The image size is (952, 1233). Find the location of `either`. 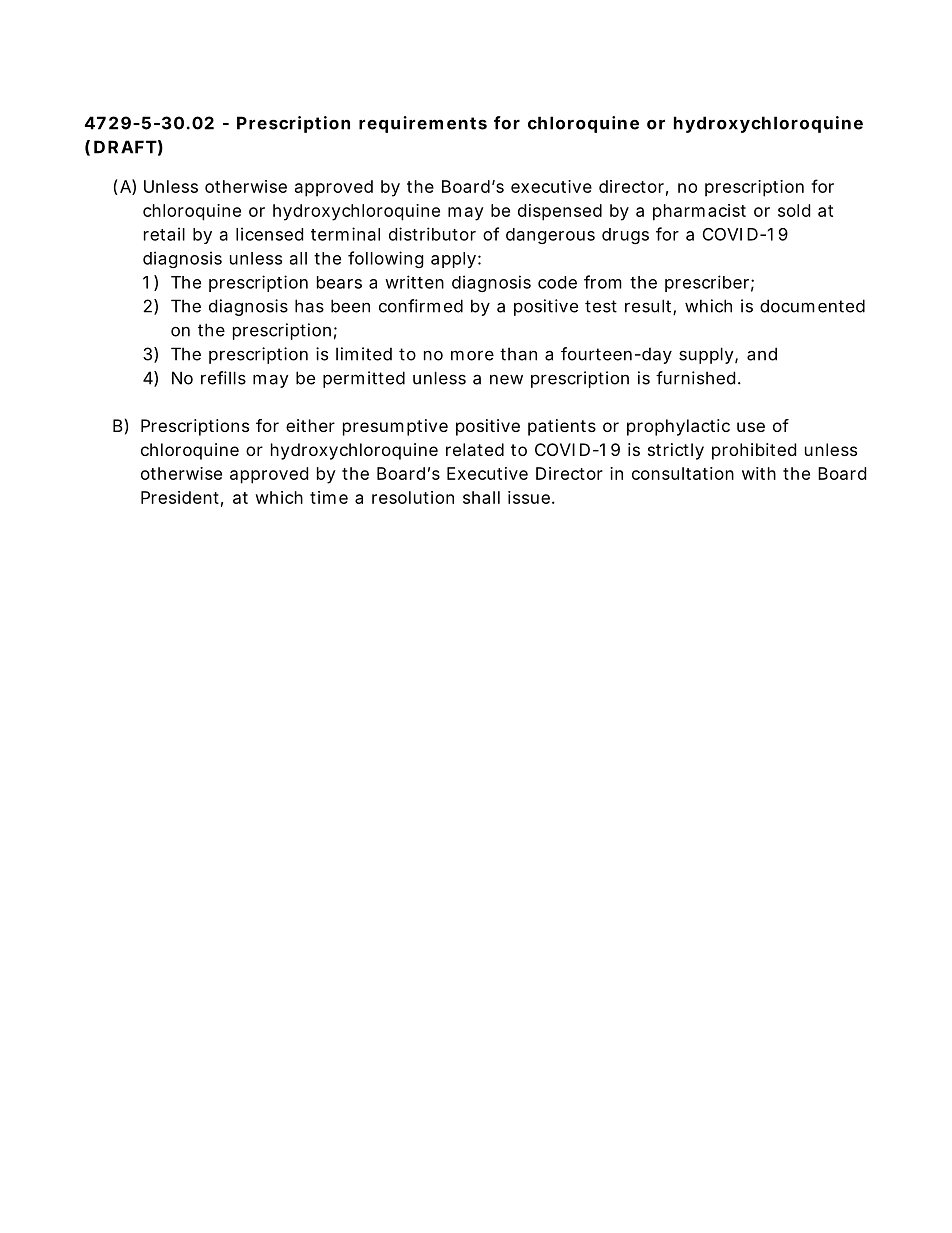

either is located at coordinates (310, 425).
